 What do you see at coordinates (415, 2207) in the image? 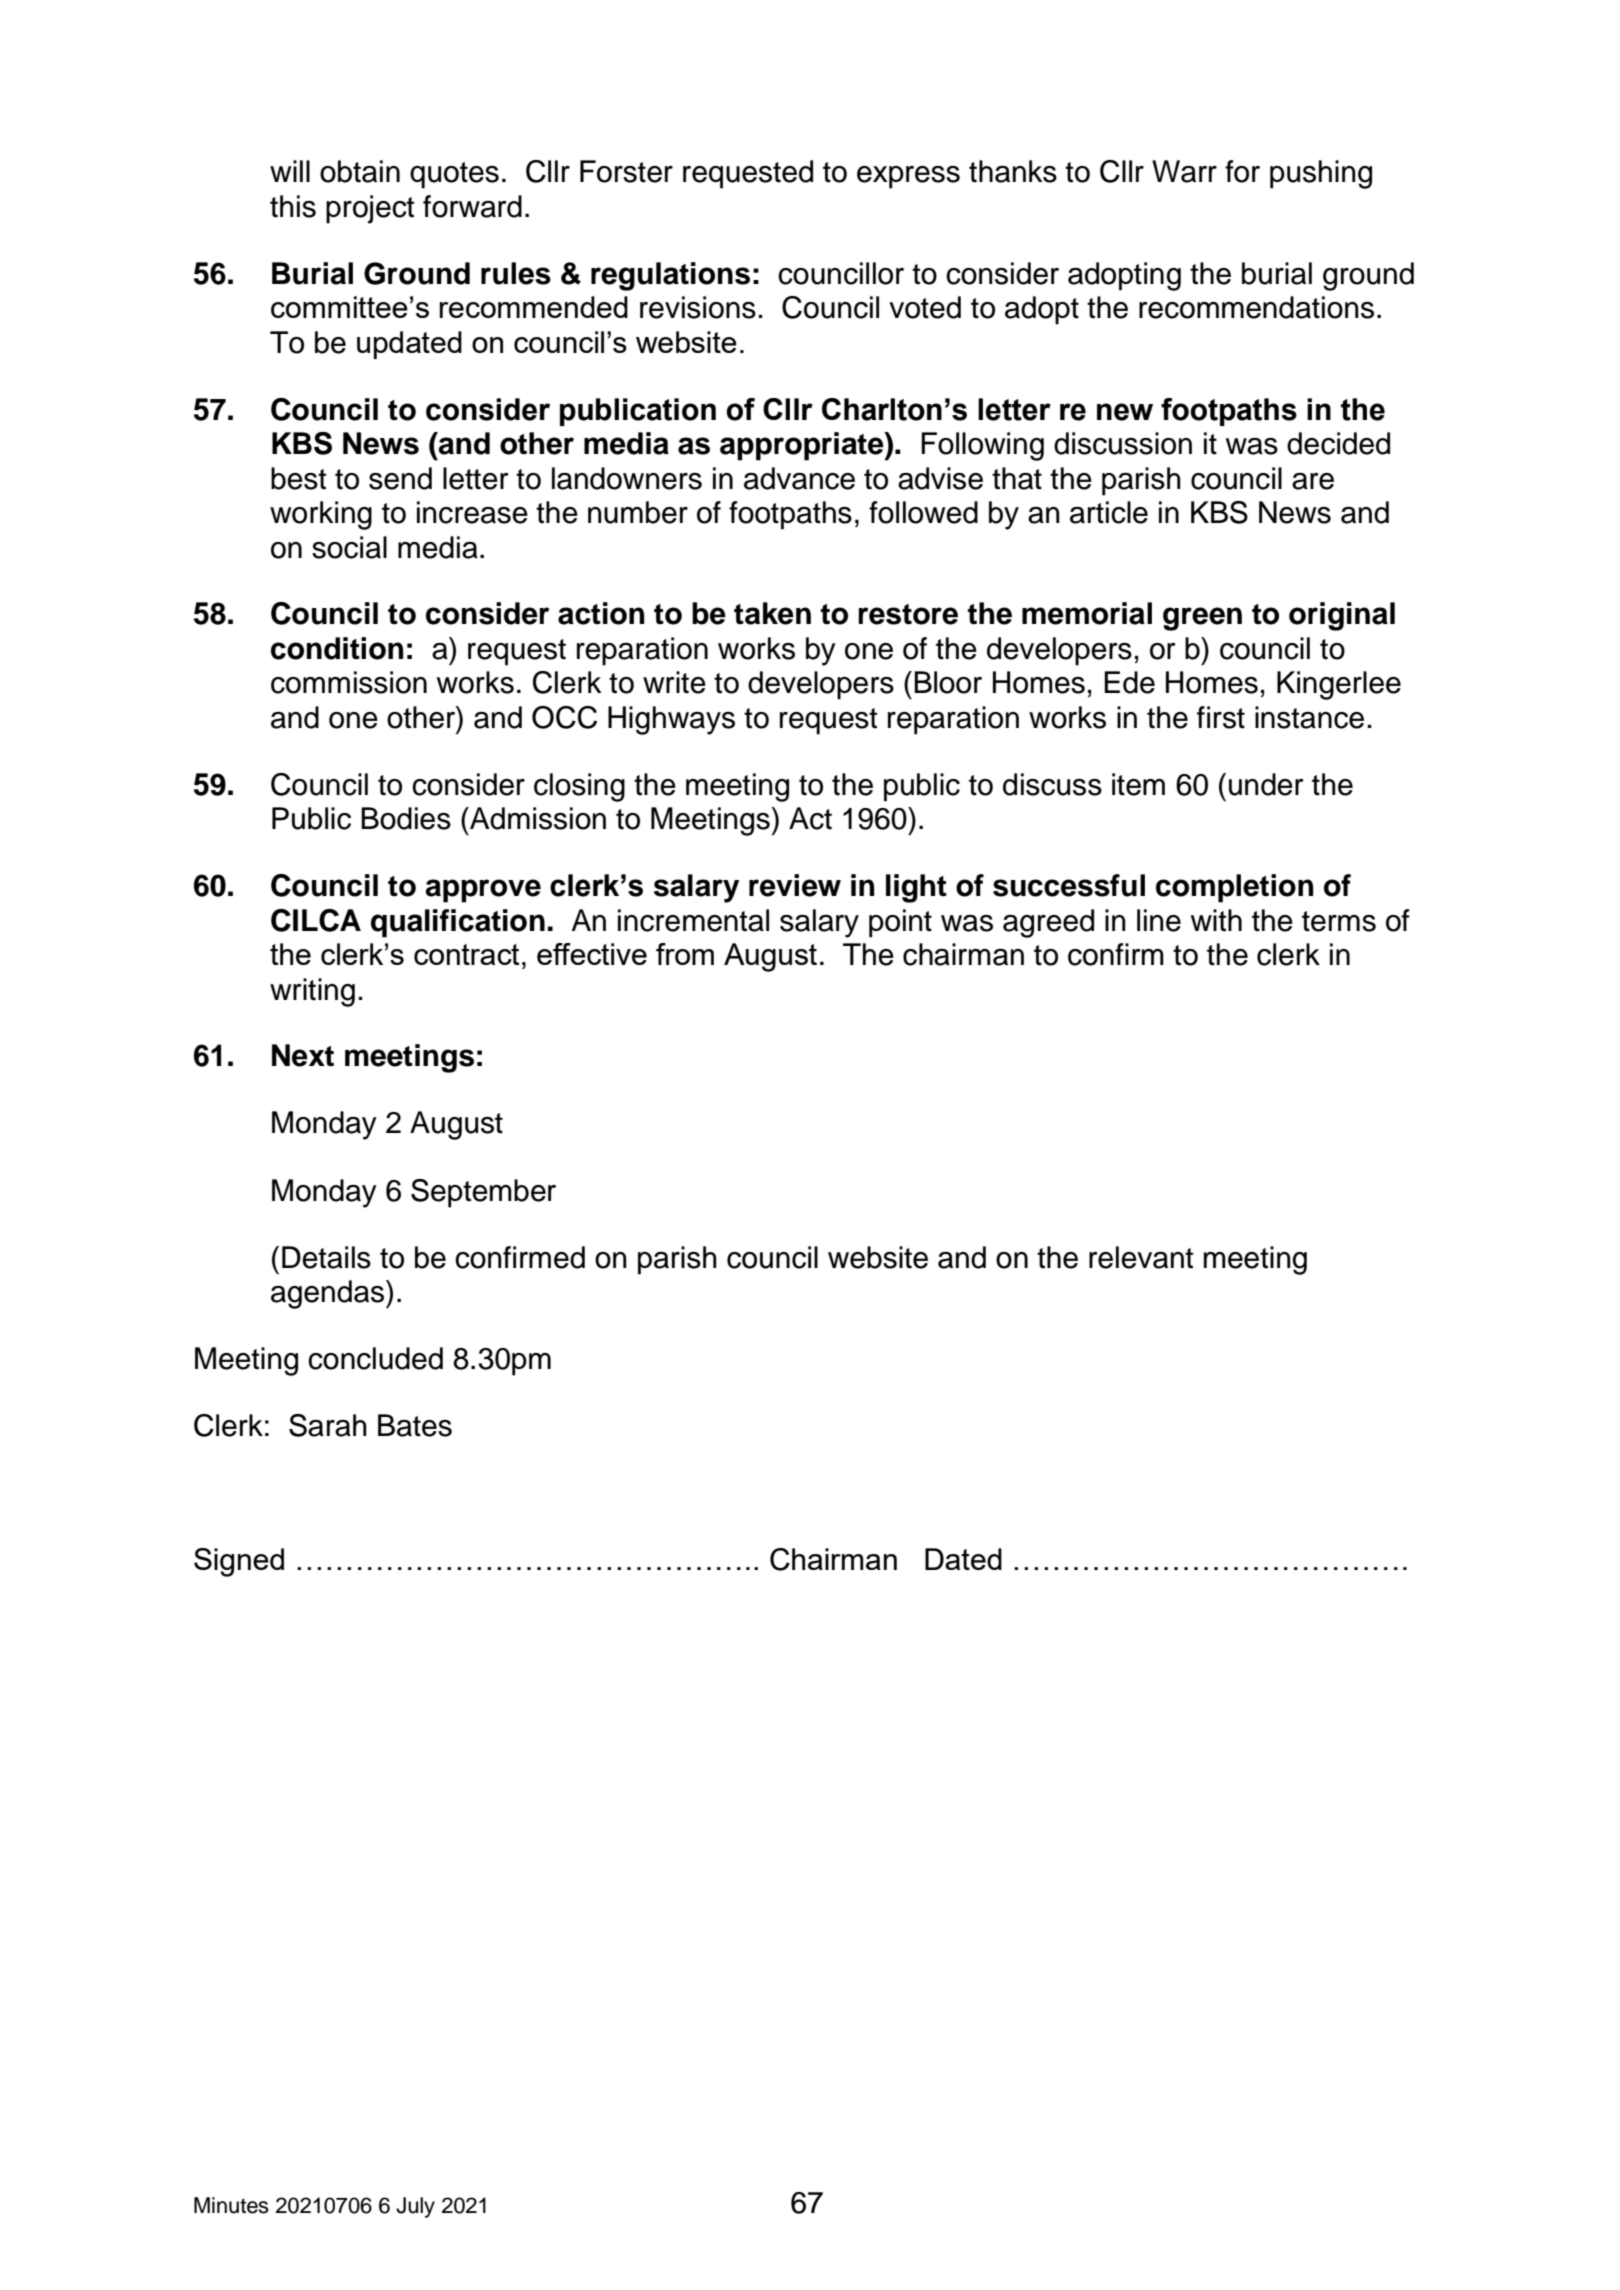
I see `July` at bounding box center [415, 2207].
